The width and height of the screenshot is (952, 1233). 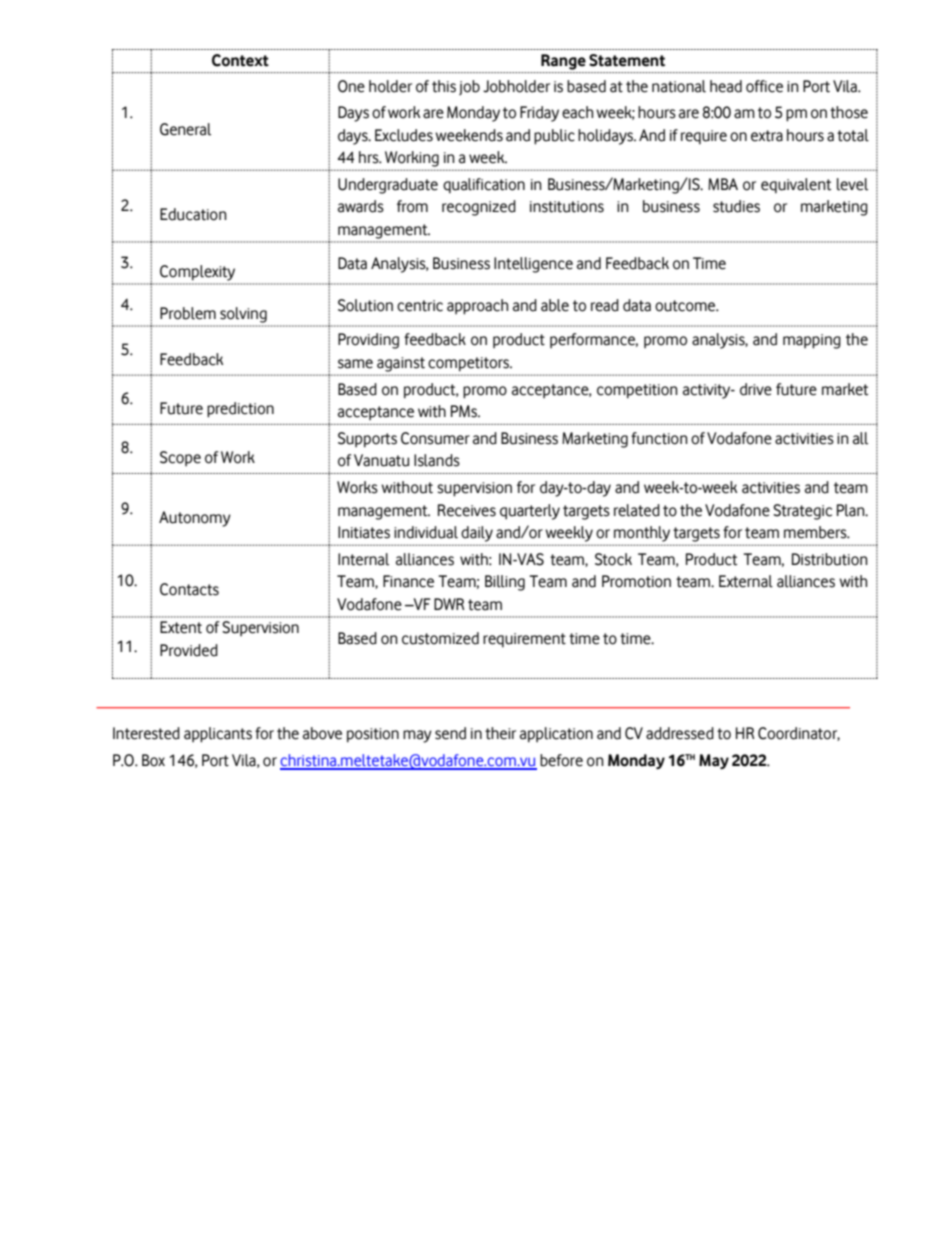 I want to click on Coordinator, so click(x=799, y=734).
